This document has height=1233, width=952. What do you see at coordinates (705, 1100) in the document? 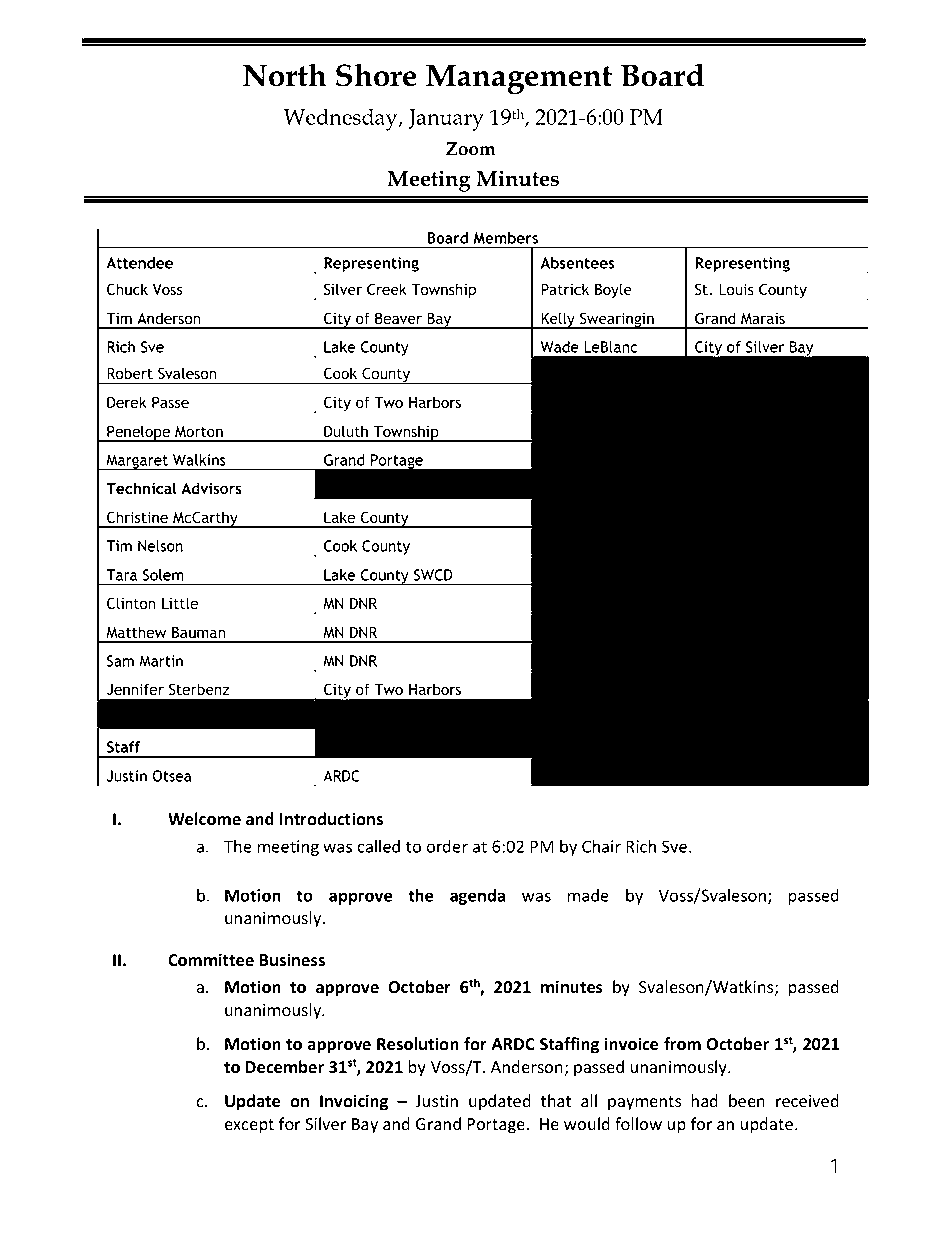
I see `had` at bounding box center [705, 1100].
